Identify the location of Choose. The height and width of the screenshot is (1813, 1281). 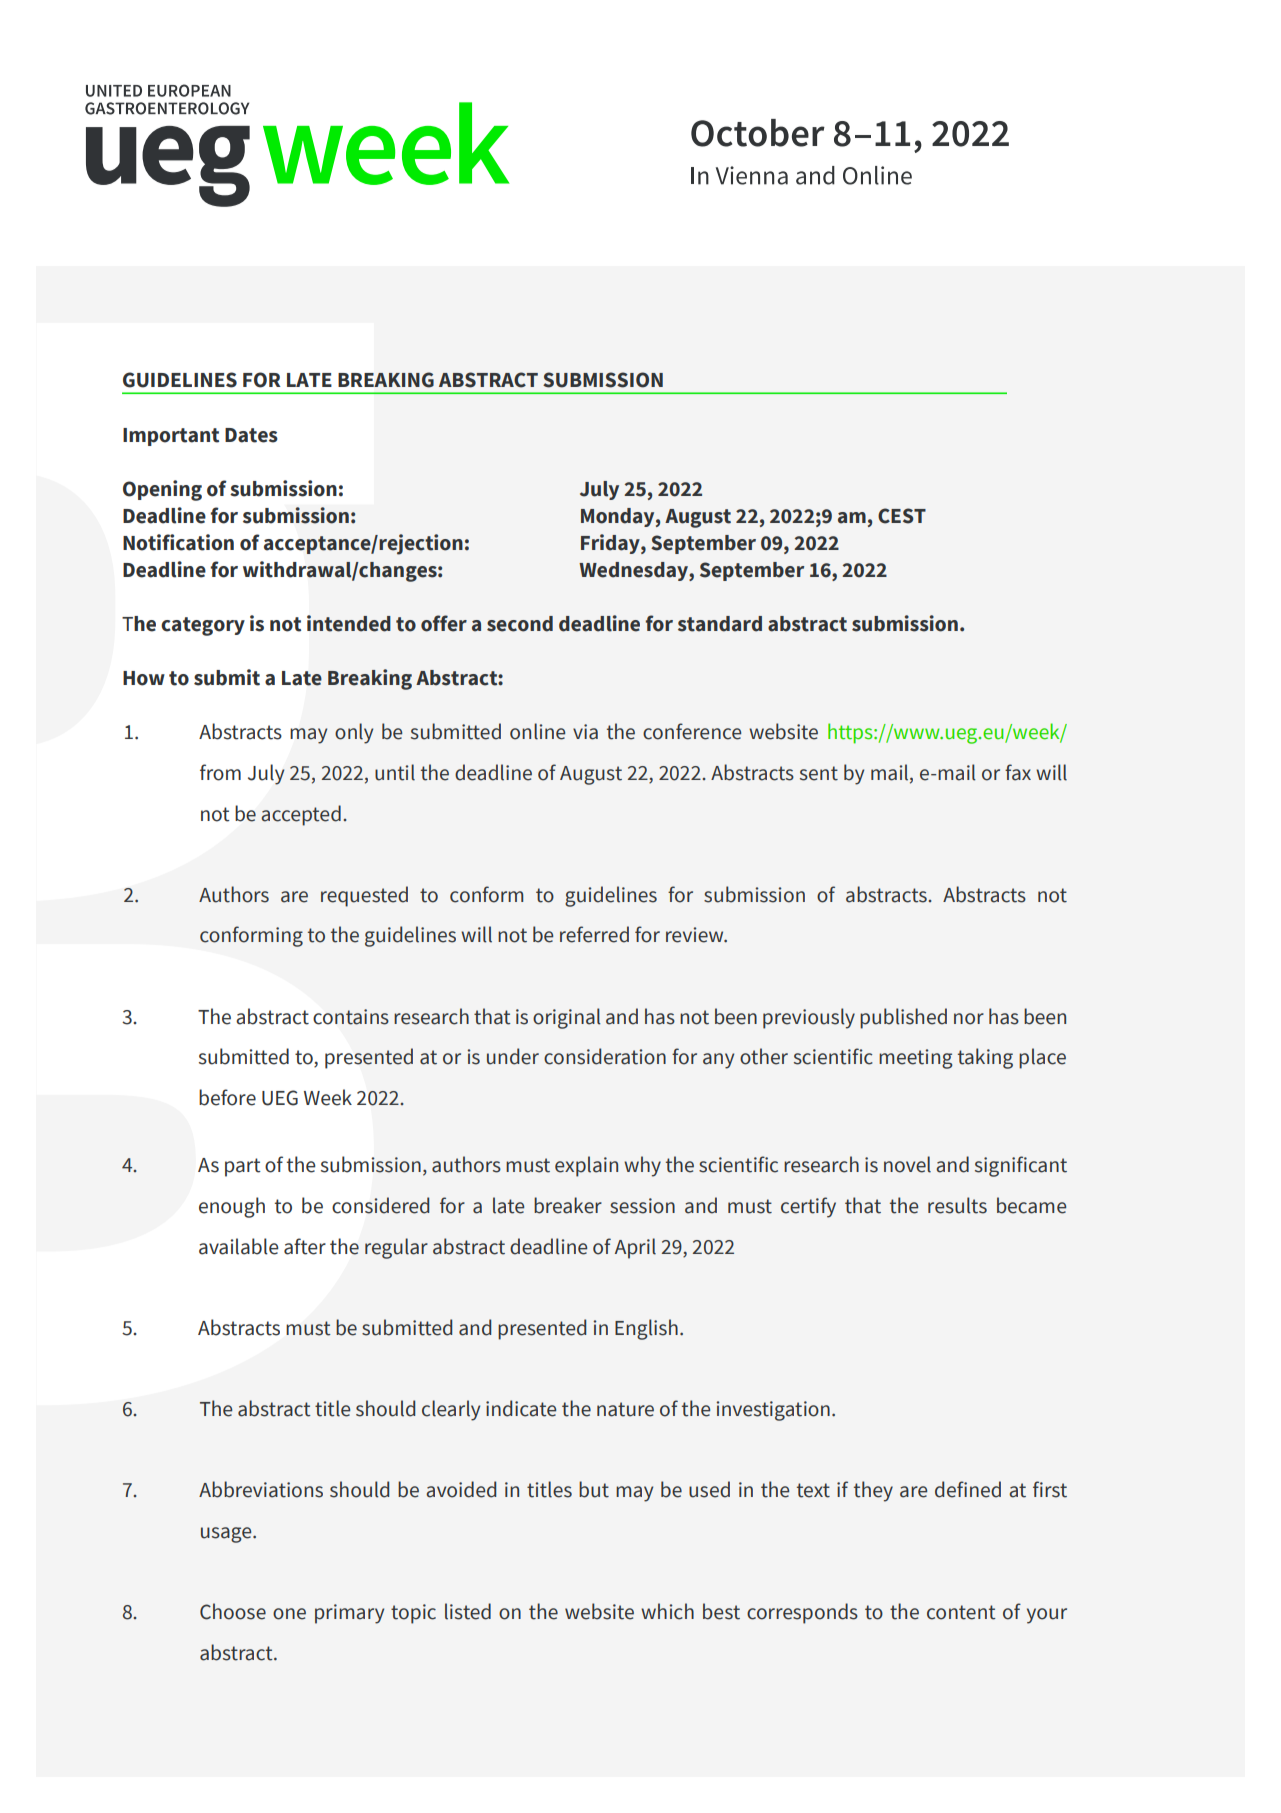
(233, 1611).
